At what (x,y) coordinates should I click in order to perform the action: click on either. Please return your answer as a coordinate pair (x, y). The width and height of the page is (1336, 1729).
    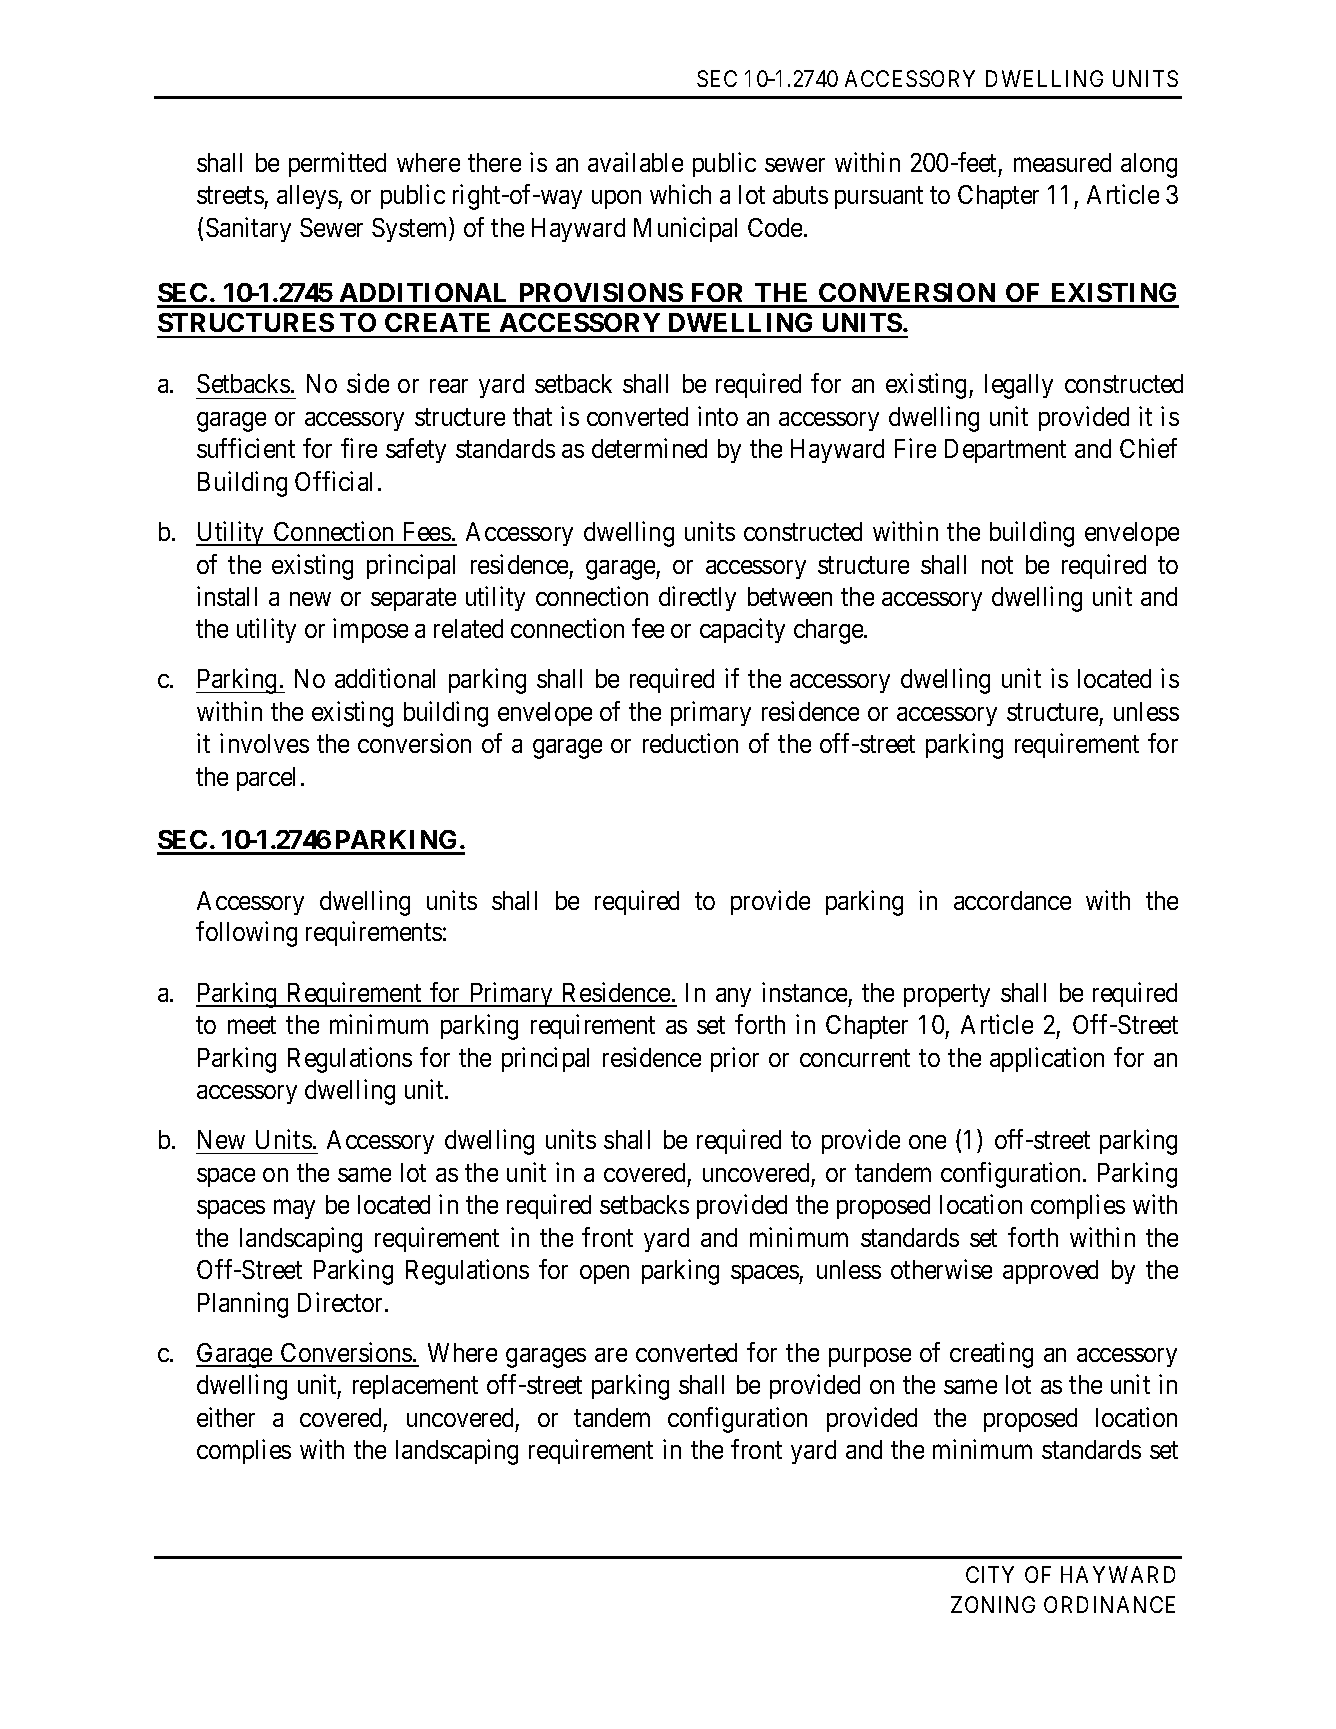
    Looking at the image, I should click on (226, 1417).
